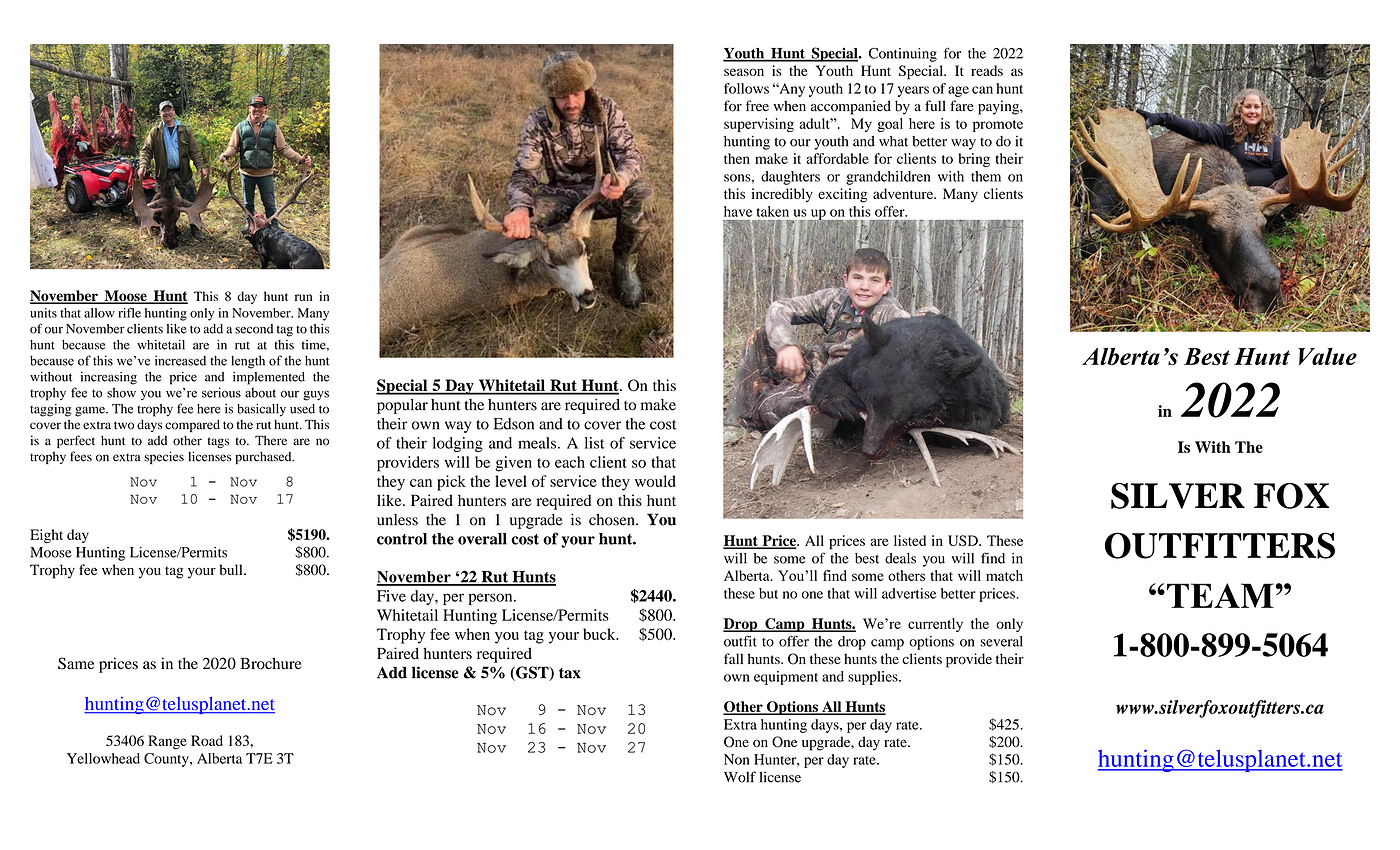 Image resolution: width=1400 pixels, height=850 pixels. What do you see at coordinates (303, 297) in the screenshot?
I see `run` at bounding box center [303, 297].
